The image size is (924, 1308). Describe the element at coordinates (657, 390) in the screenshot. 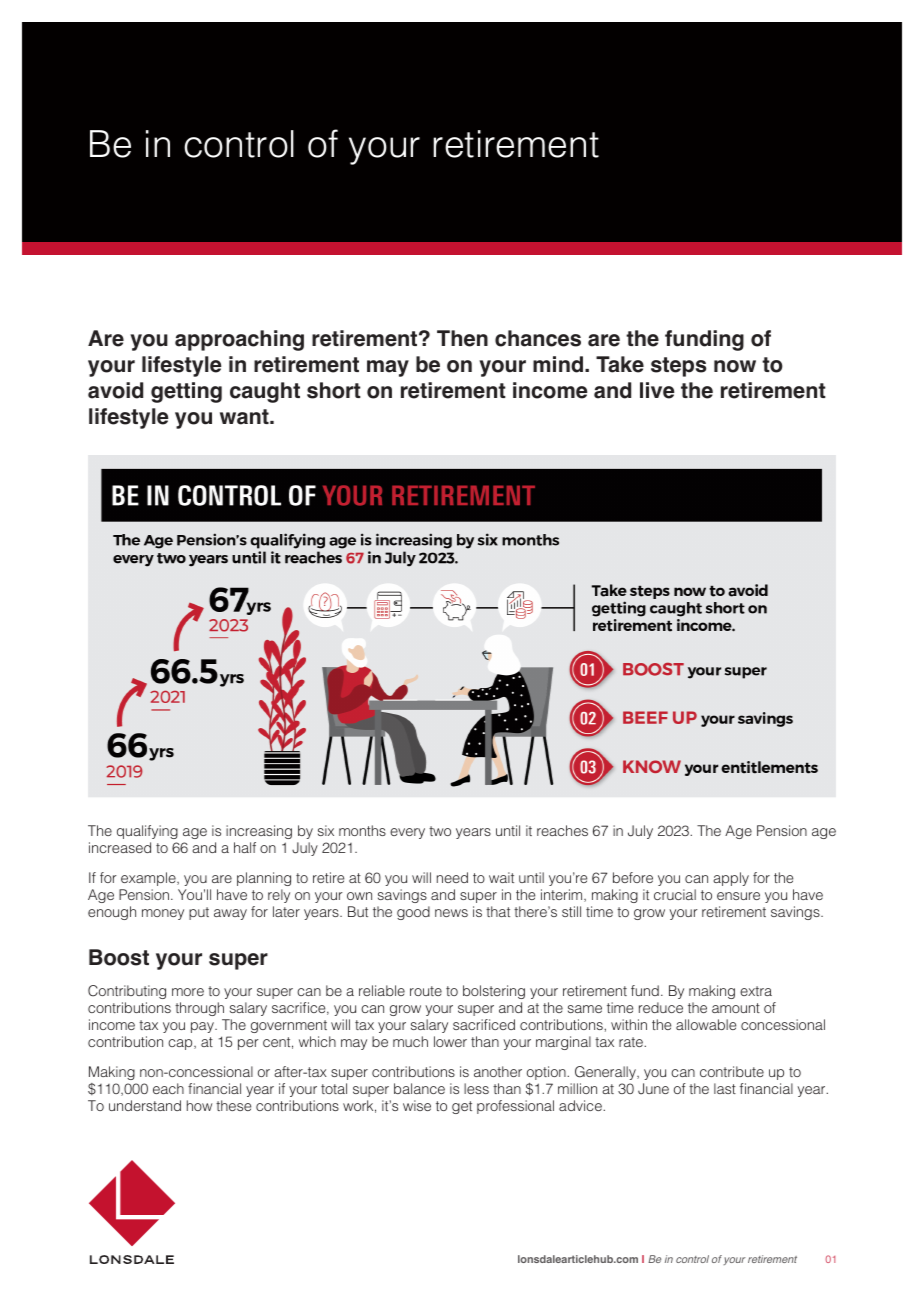

I see `live` at that location.
